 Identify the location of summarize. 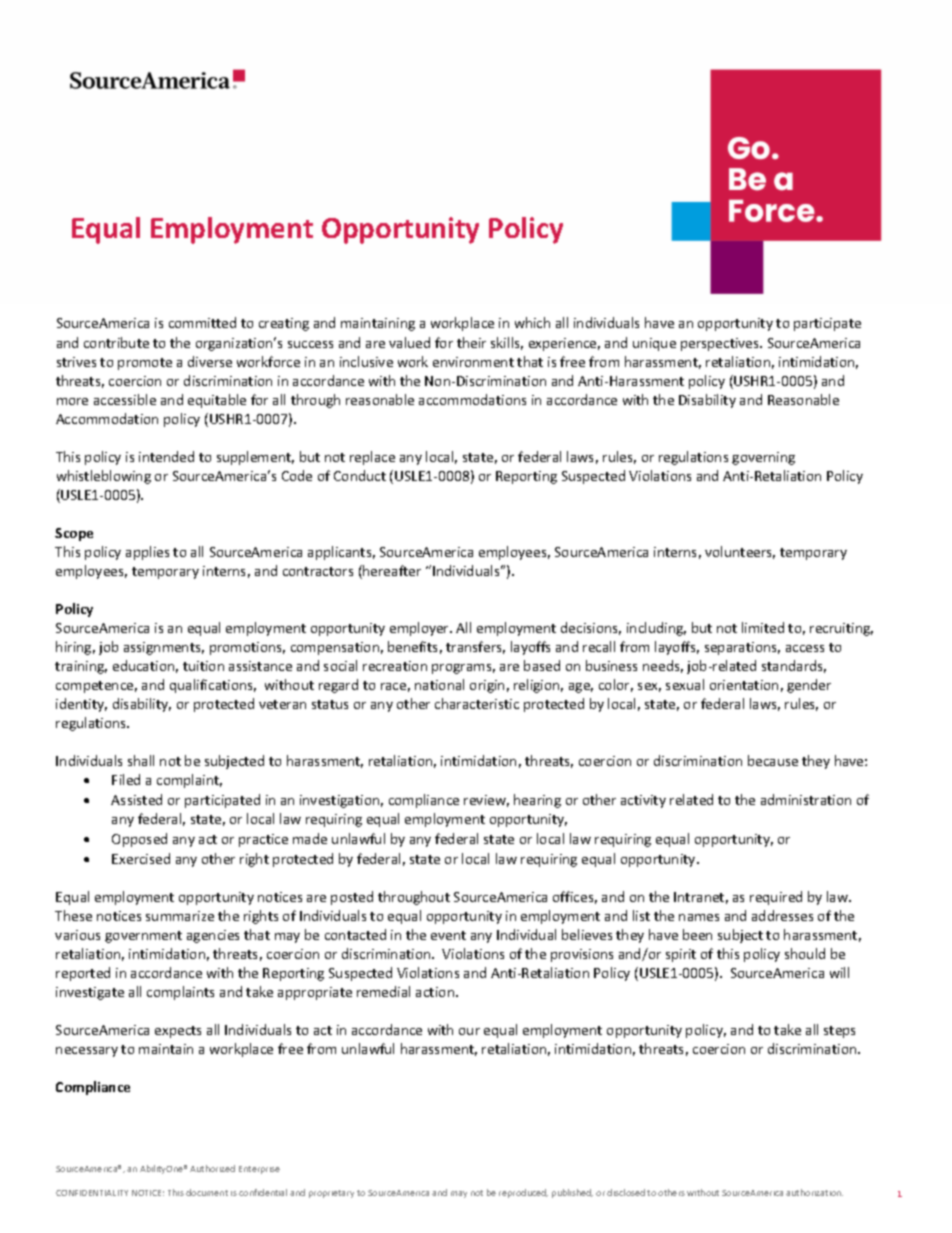
(180, 916).
